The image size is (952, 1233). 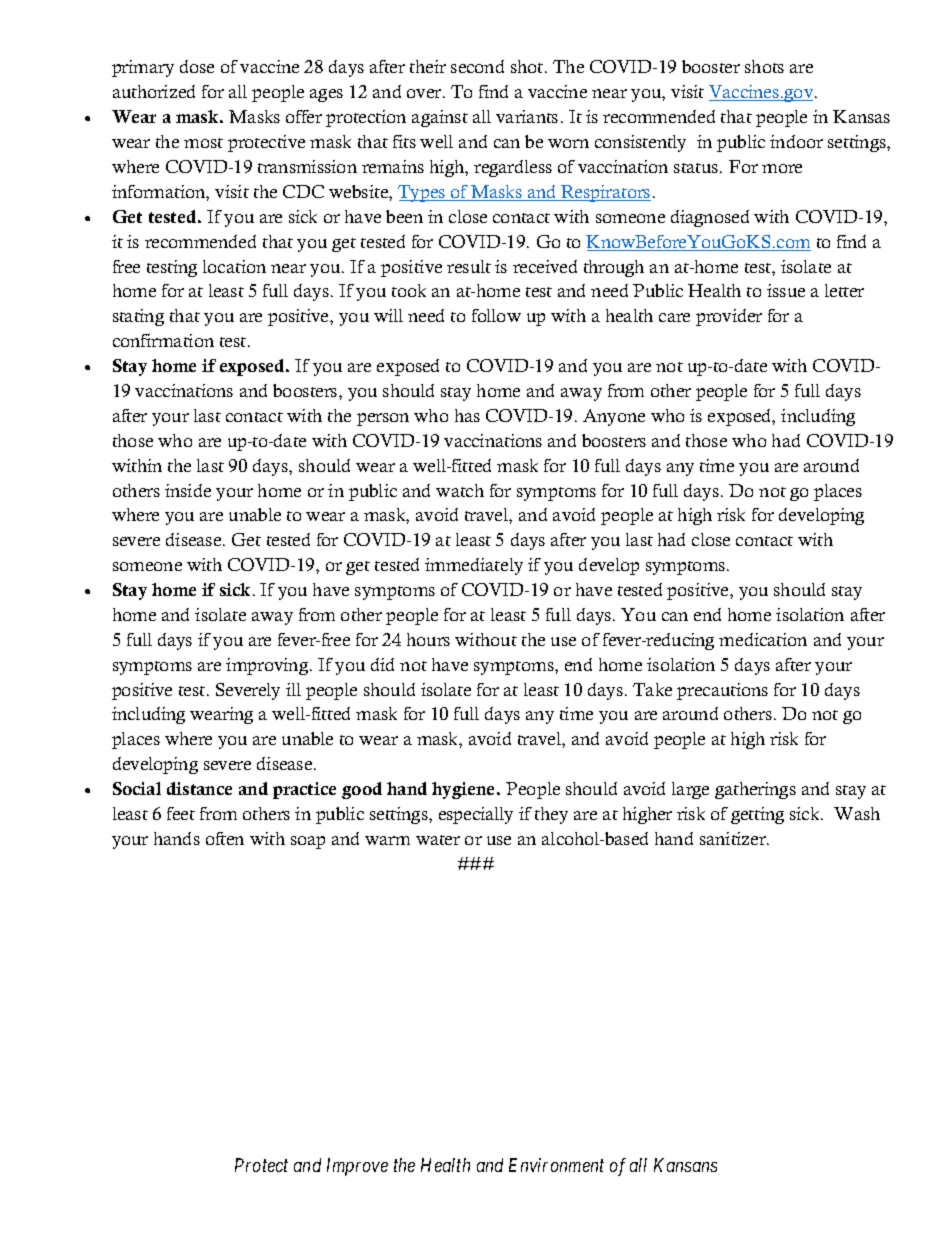 What do you see at coordinates (225, 838) in the screenshot?
I see `often` at bounding box center [225, 838].
